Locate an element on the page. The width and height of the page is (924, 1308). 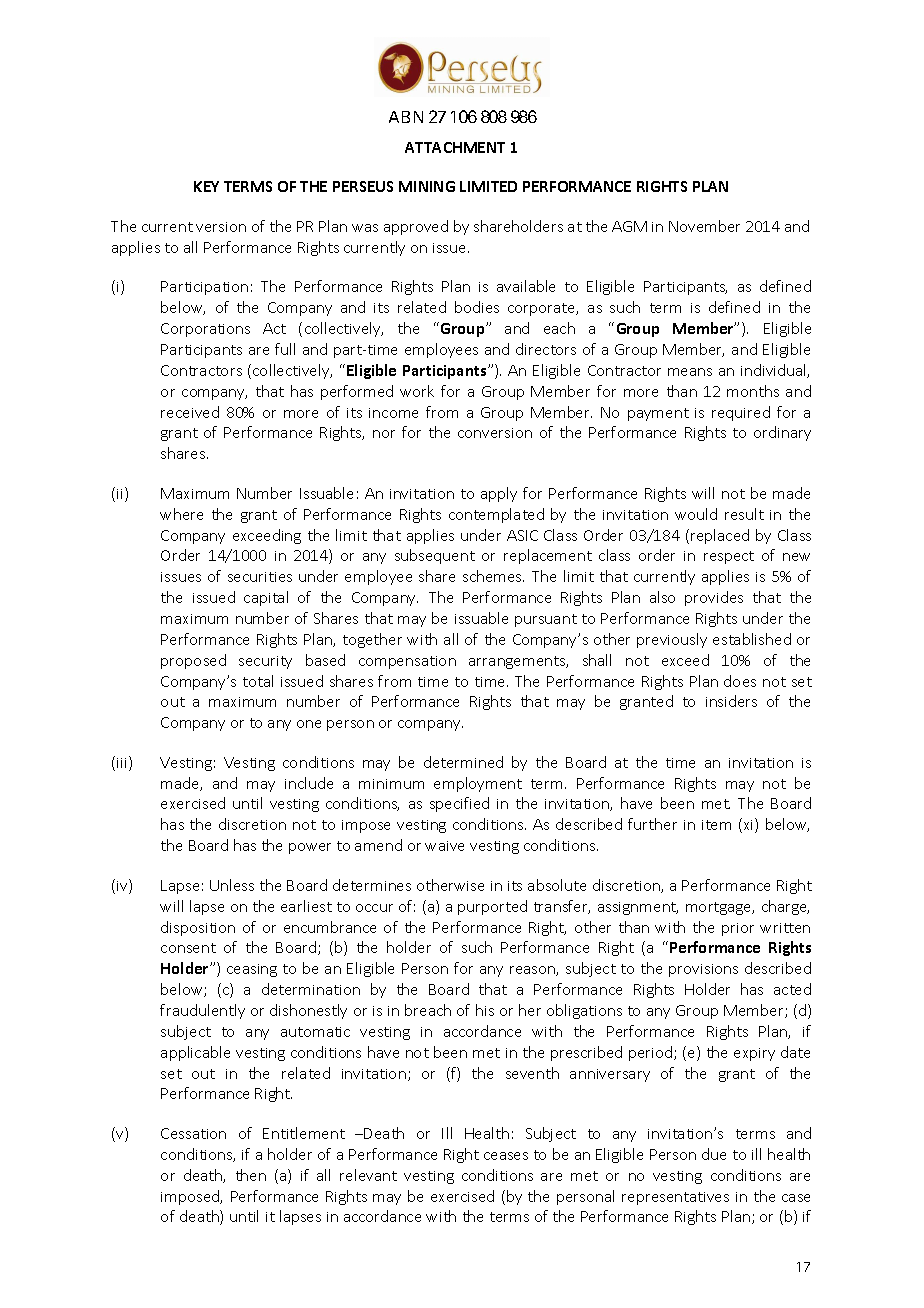
ceases is located at coordinates (506, 1156).
